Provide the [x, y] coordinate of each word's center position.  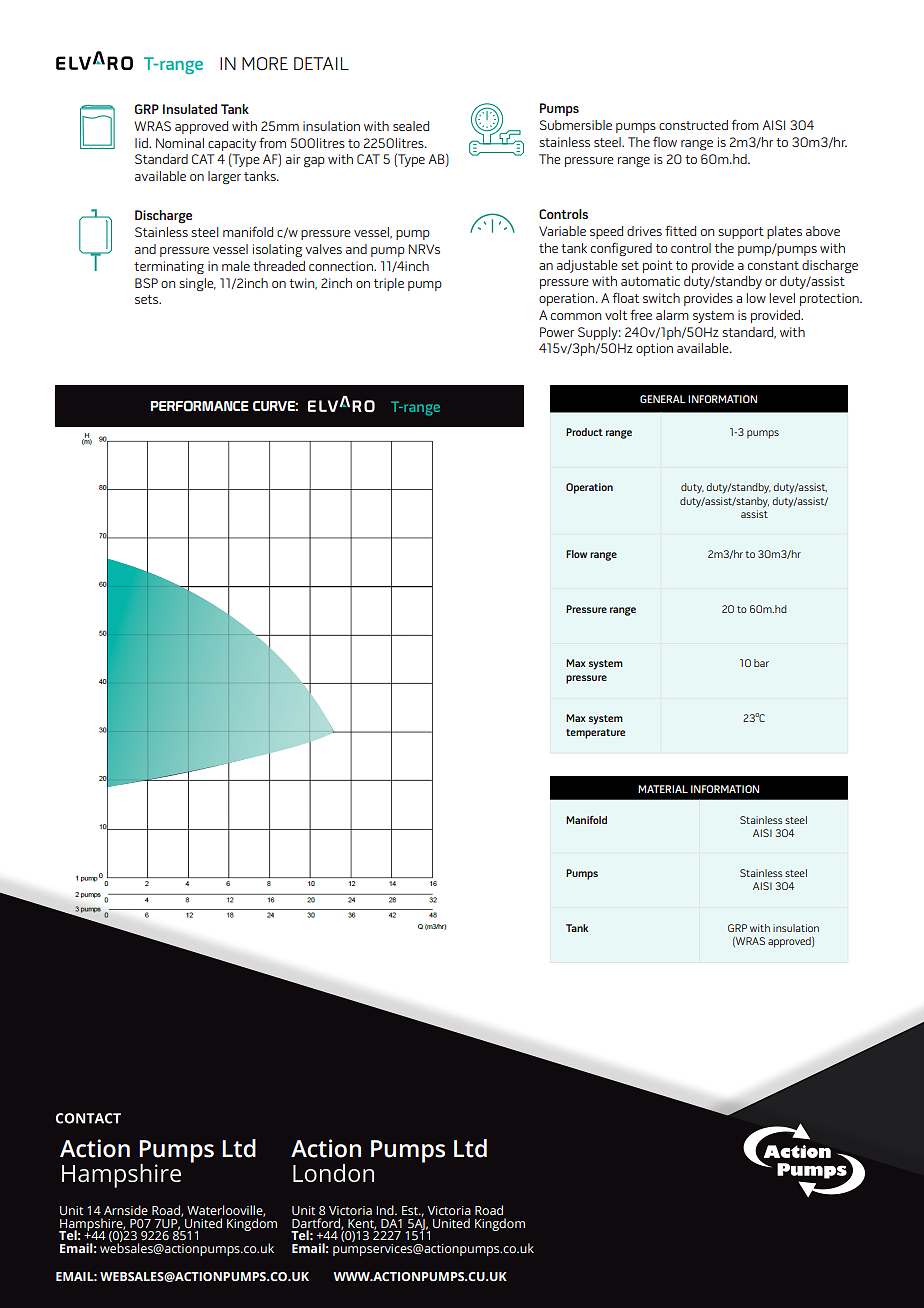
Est [411, 1210]
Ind [386, 1210]
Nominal [180, 143]
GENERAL [663, 399]
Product [584, 432]
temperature [595, 734]
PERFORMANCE [200, 406]
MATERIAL [663, 789]
